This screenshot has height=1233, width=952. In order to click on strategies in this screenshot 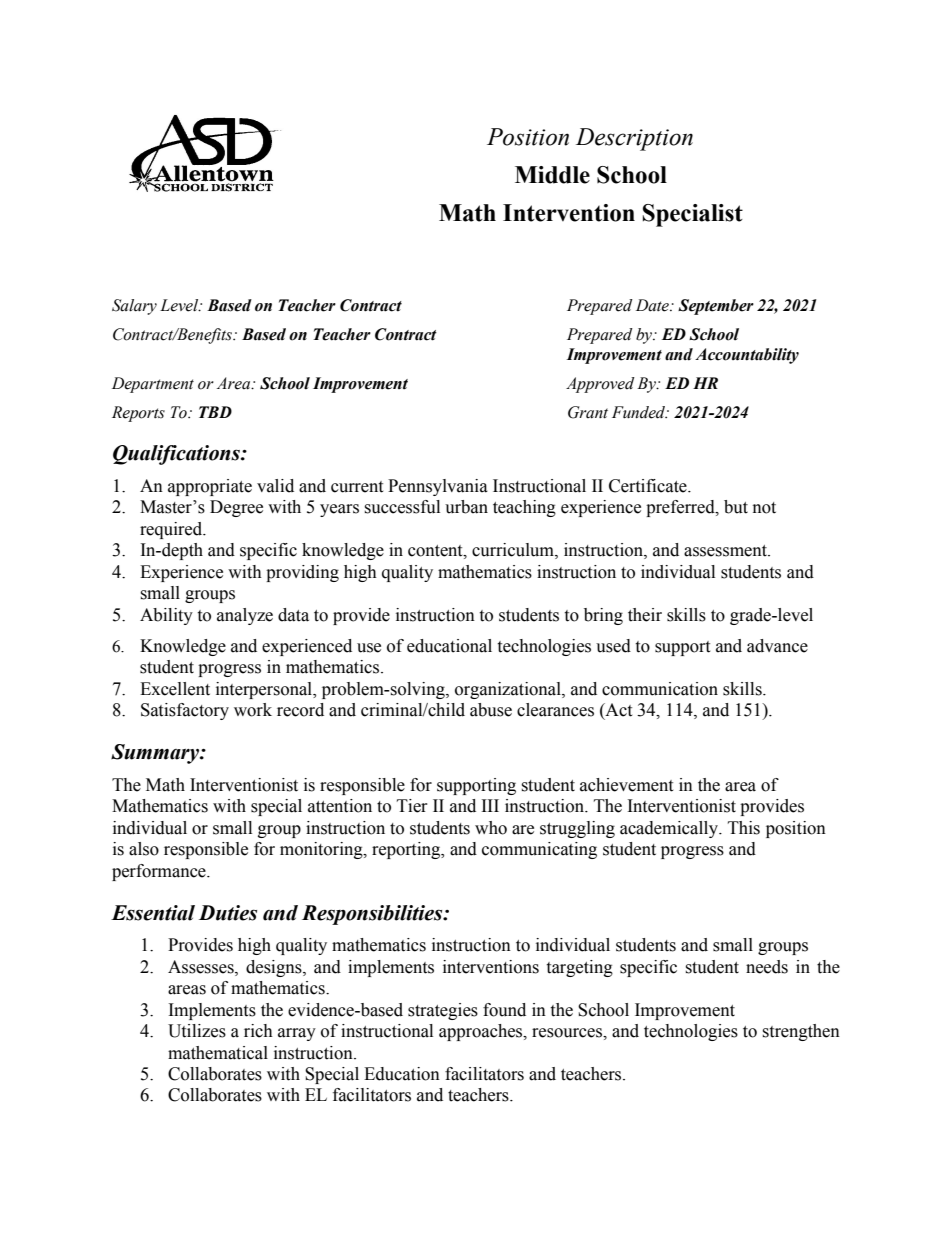, I will do `click(443, 1011)`.
